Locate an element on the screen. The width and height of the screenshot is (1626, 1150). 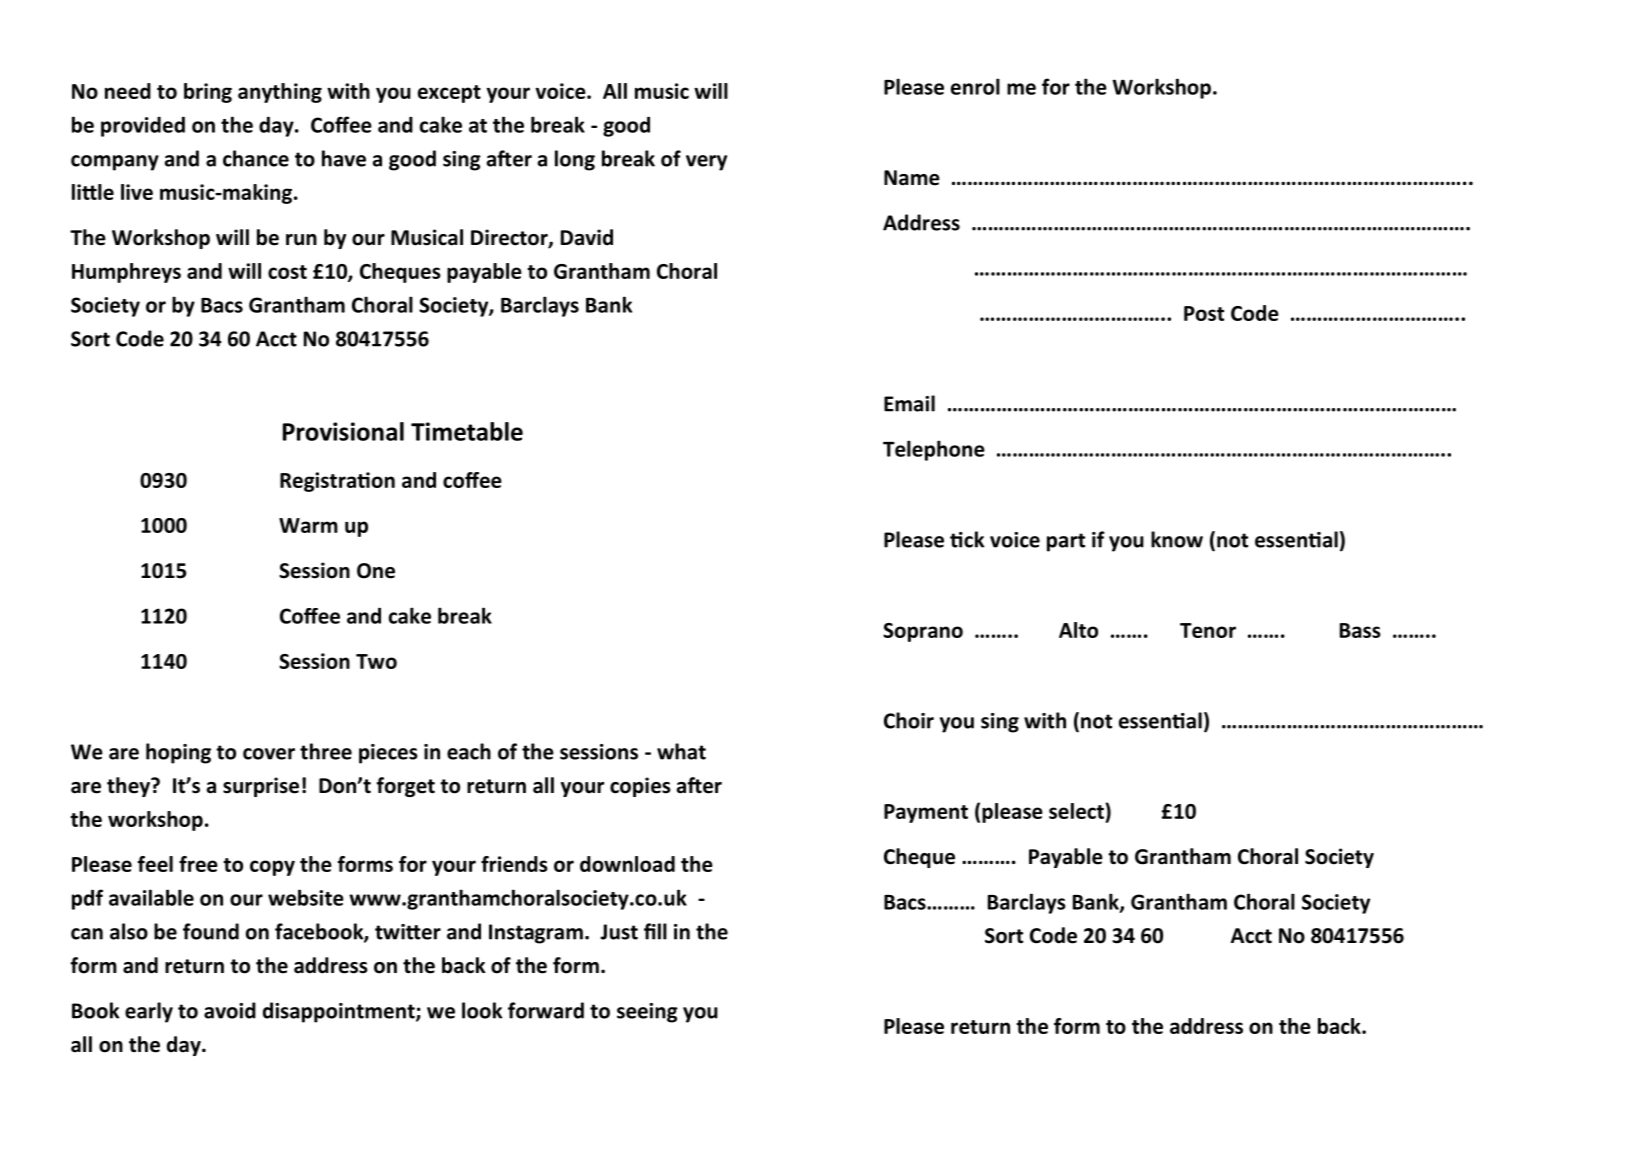
tick is located at coordinates (967, 539).
